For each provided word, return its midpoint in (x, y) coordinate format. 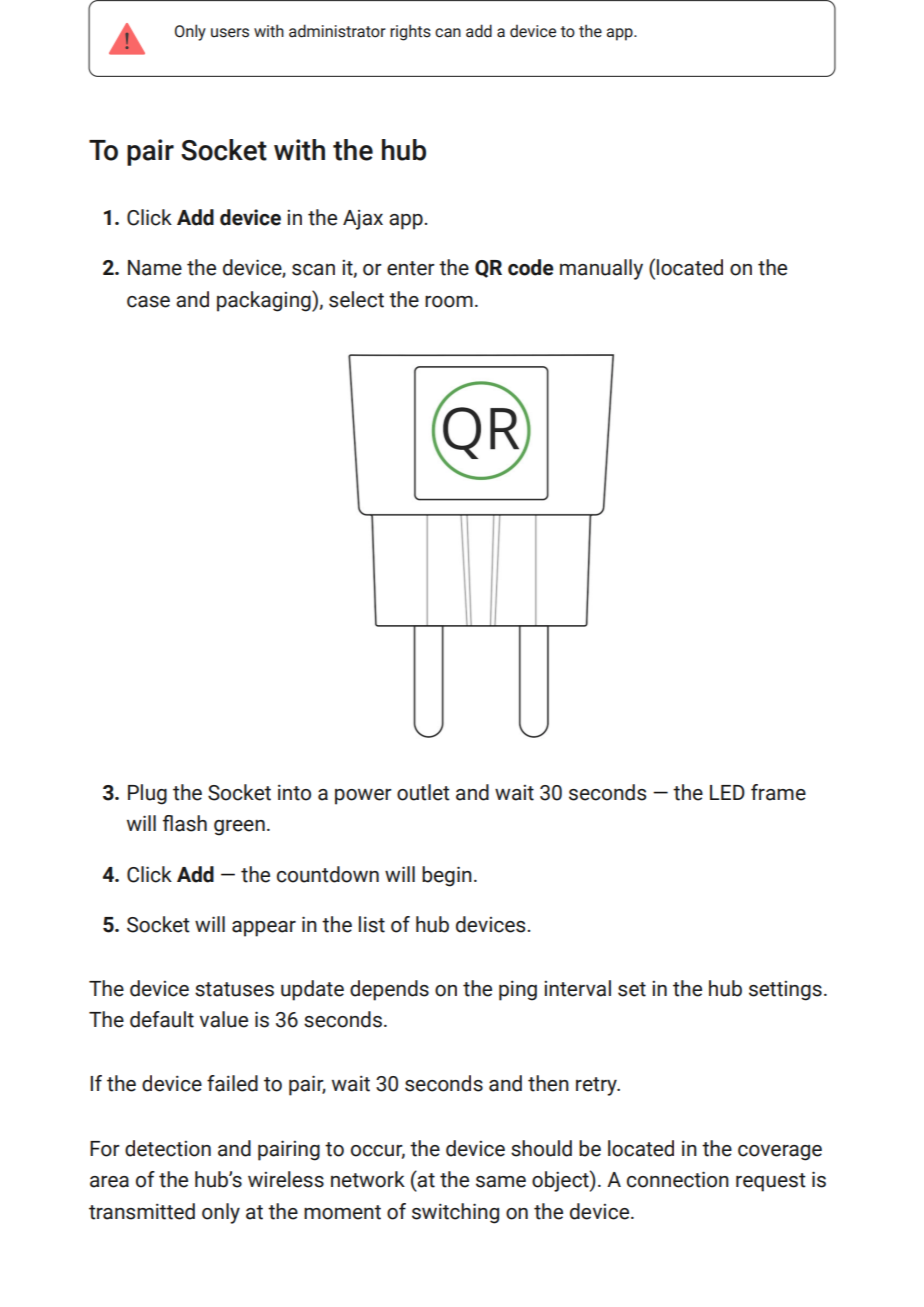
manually (601, 269)
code (531, 267)
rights (410, 32)
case (148, 302)
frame (778, 792)
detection (168, 1148)
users (230, 33)
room (449, 302)
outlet (423, 792)
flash (185, 823)
